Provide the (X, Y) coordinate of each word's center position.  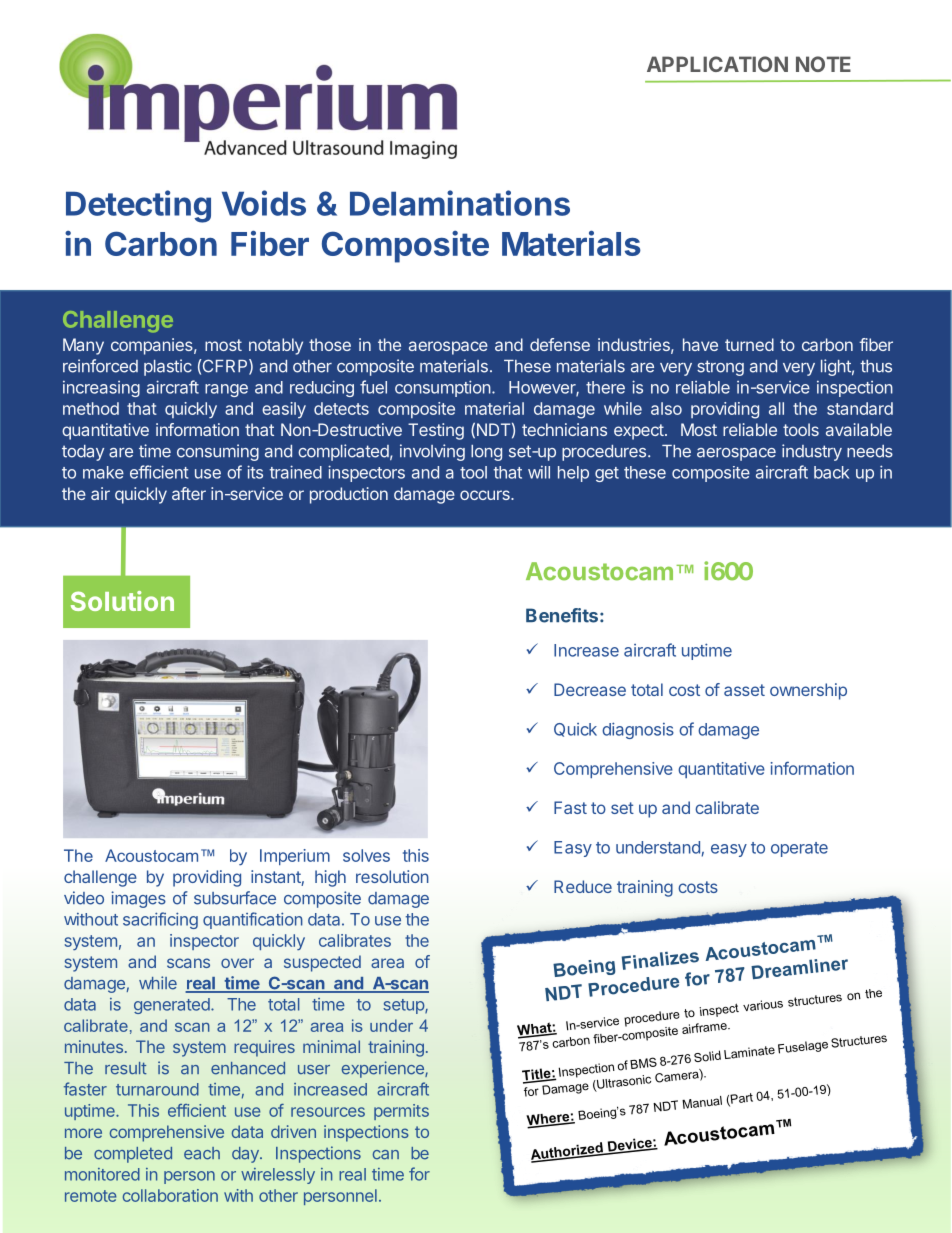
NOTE (823, 64)
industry (812, 452)
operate (799, 849)
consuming (218, 452)
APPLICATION (717, 64)
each (202, 1153)
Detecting (138, 206)
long (486, 453)
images (138, 899)
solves (366, 855)
